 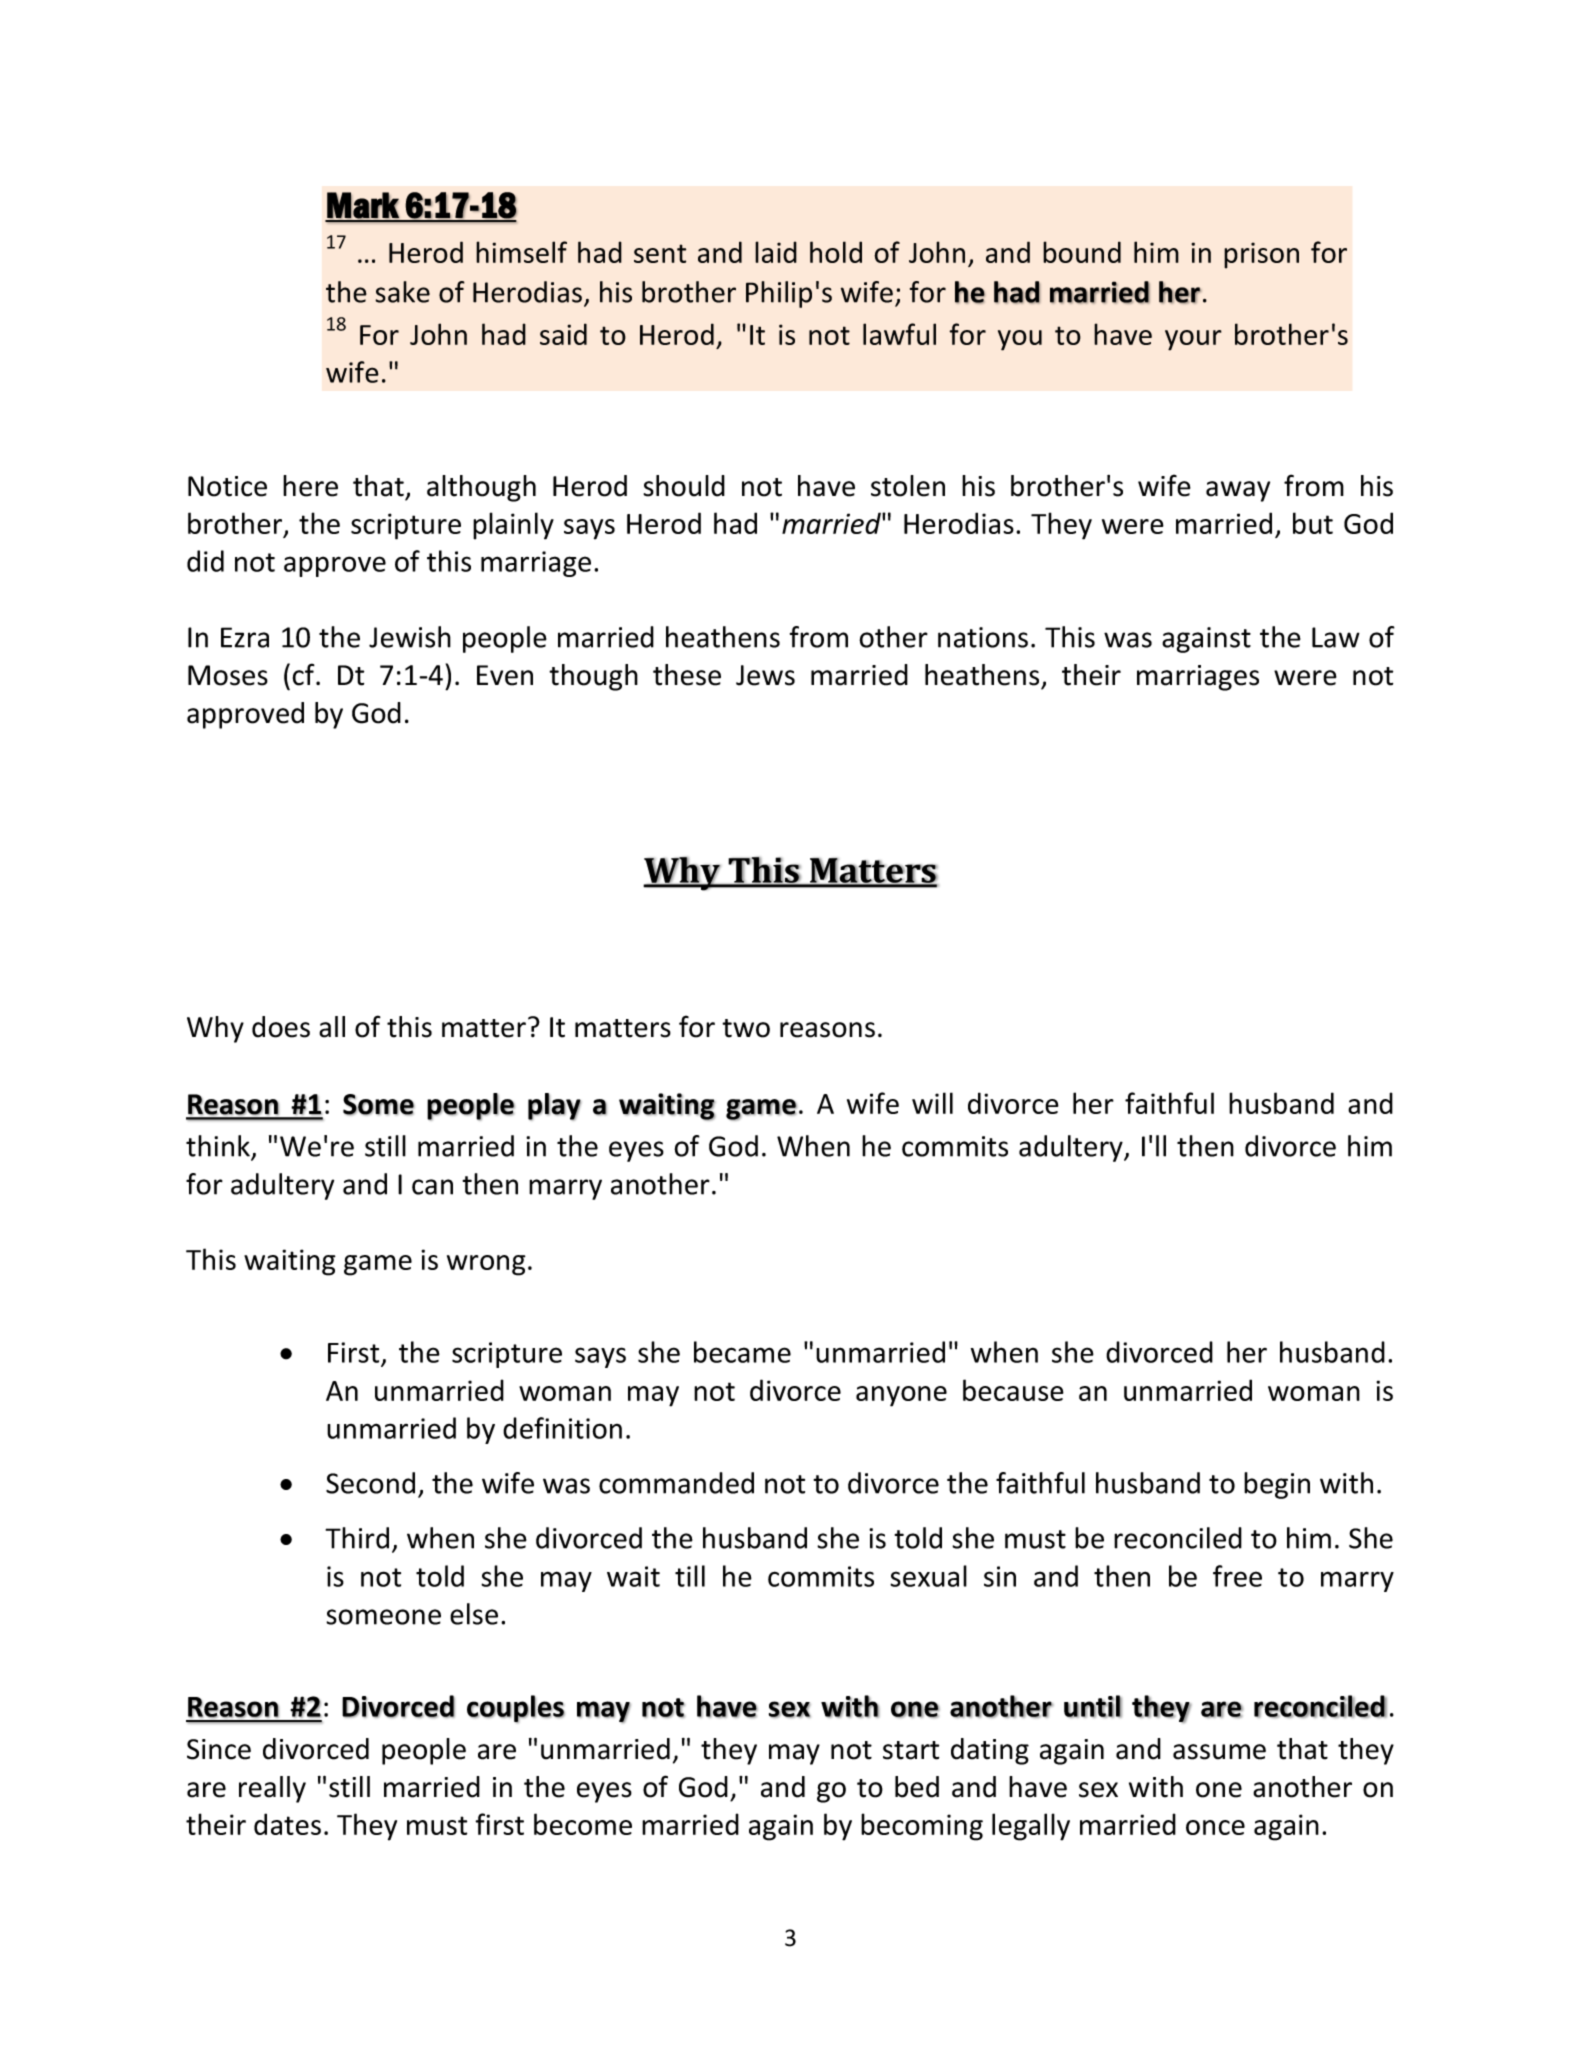 What do you see at coordinates (432, 1187) in the document?
I see `can` at bounding box center [432, 1187].
